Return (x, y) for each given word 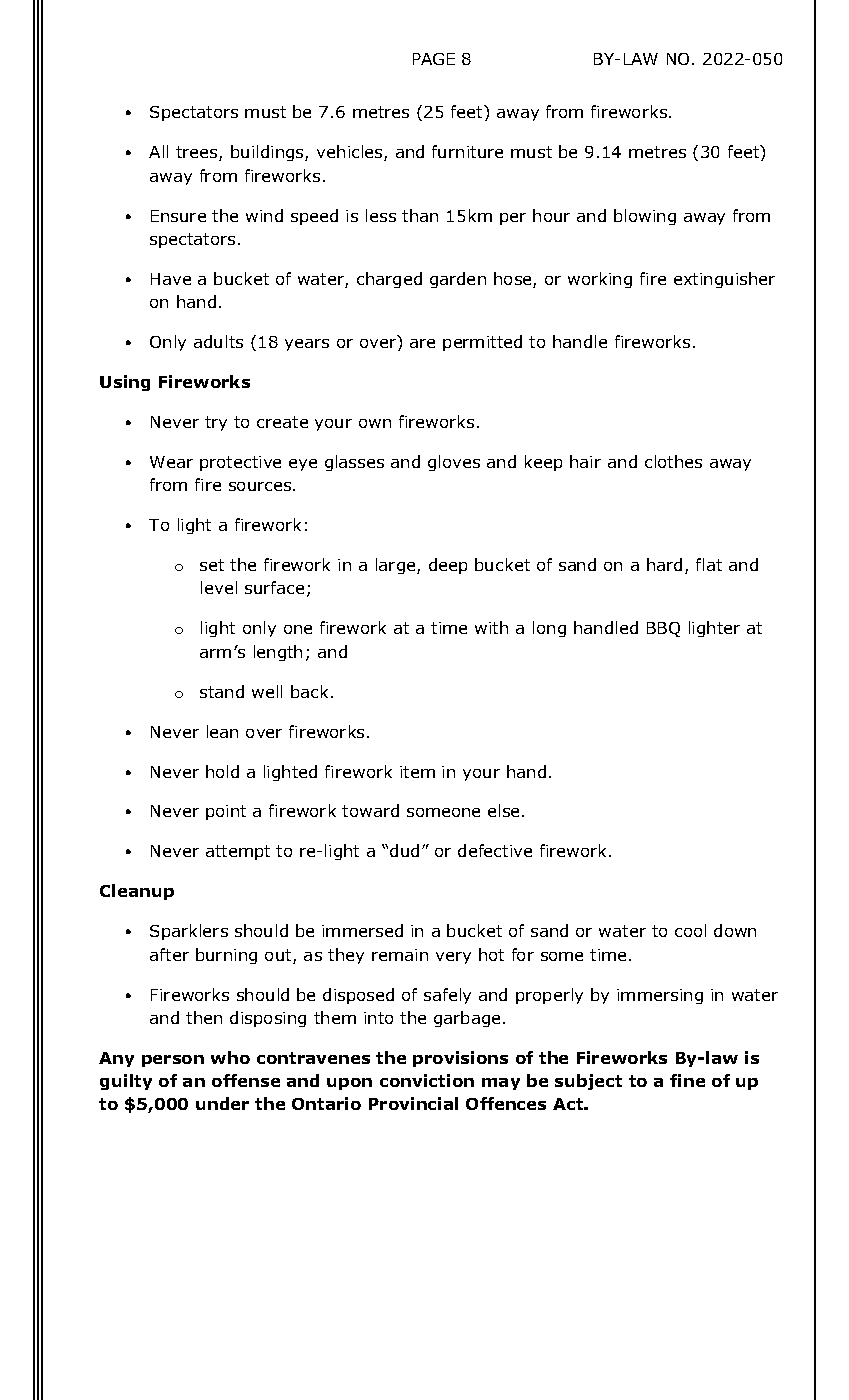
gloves (454, 463)
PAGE (434, 59)
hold (222, 771)
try (216, 423)
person (173, 1061)
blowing (645, 217)
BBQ (663, 629)
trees (198, 153)
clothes (673, 461)
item (417, 772)
